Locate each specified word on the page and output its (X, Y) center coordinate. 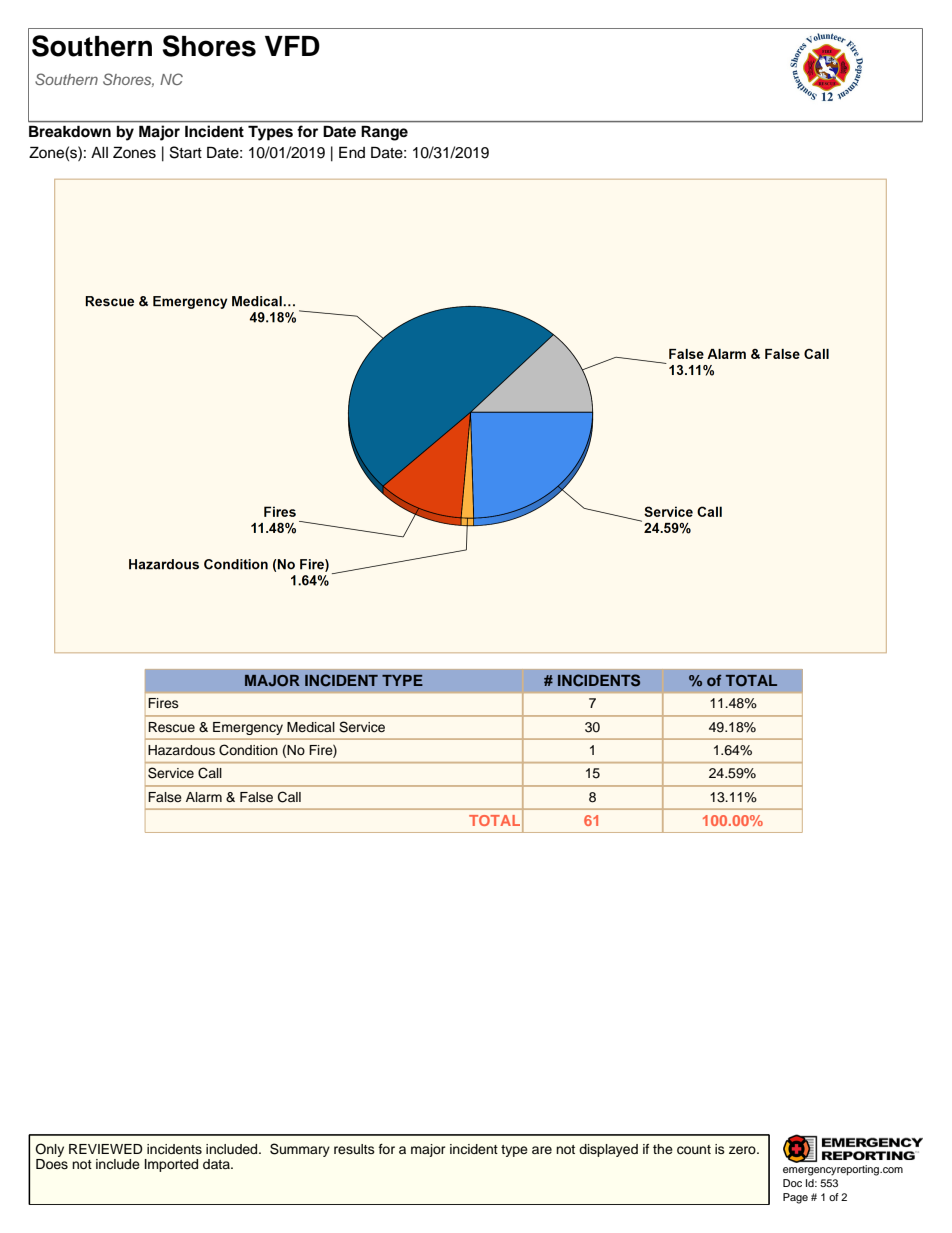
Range (384, 133)
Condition (248, 750)
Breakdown (70, 131)
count (694, 1149)
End (352, 152)
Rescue (171, 727)
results (354, 1149)
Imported (171, 1165)
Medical (311, 727)
